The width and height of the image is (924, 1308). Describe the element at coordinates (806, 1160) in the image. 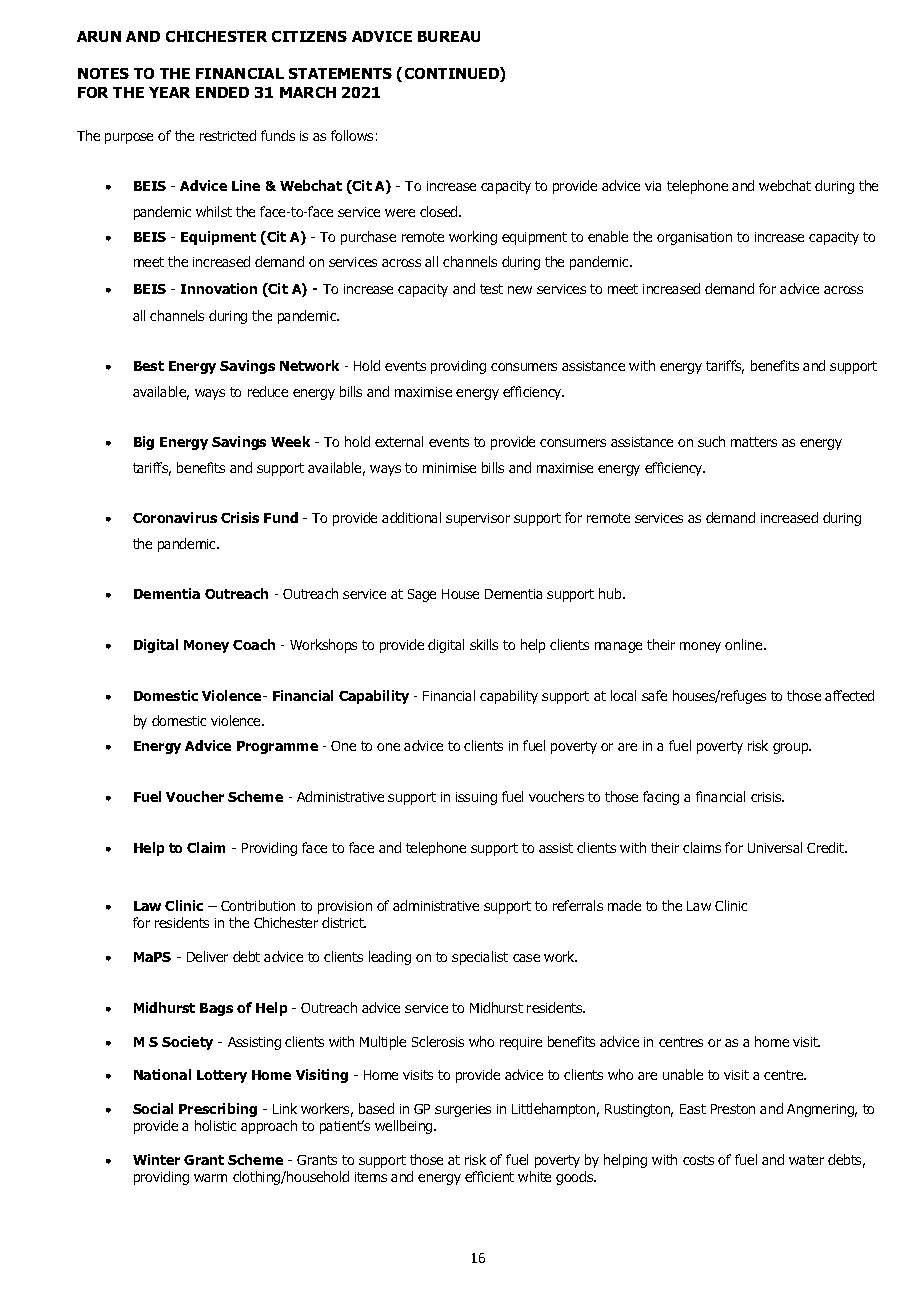

I see `water` at that location.
